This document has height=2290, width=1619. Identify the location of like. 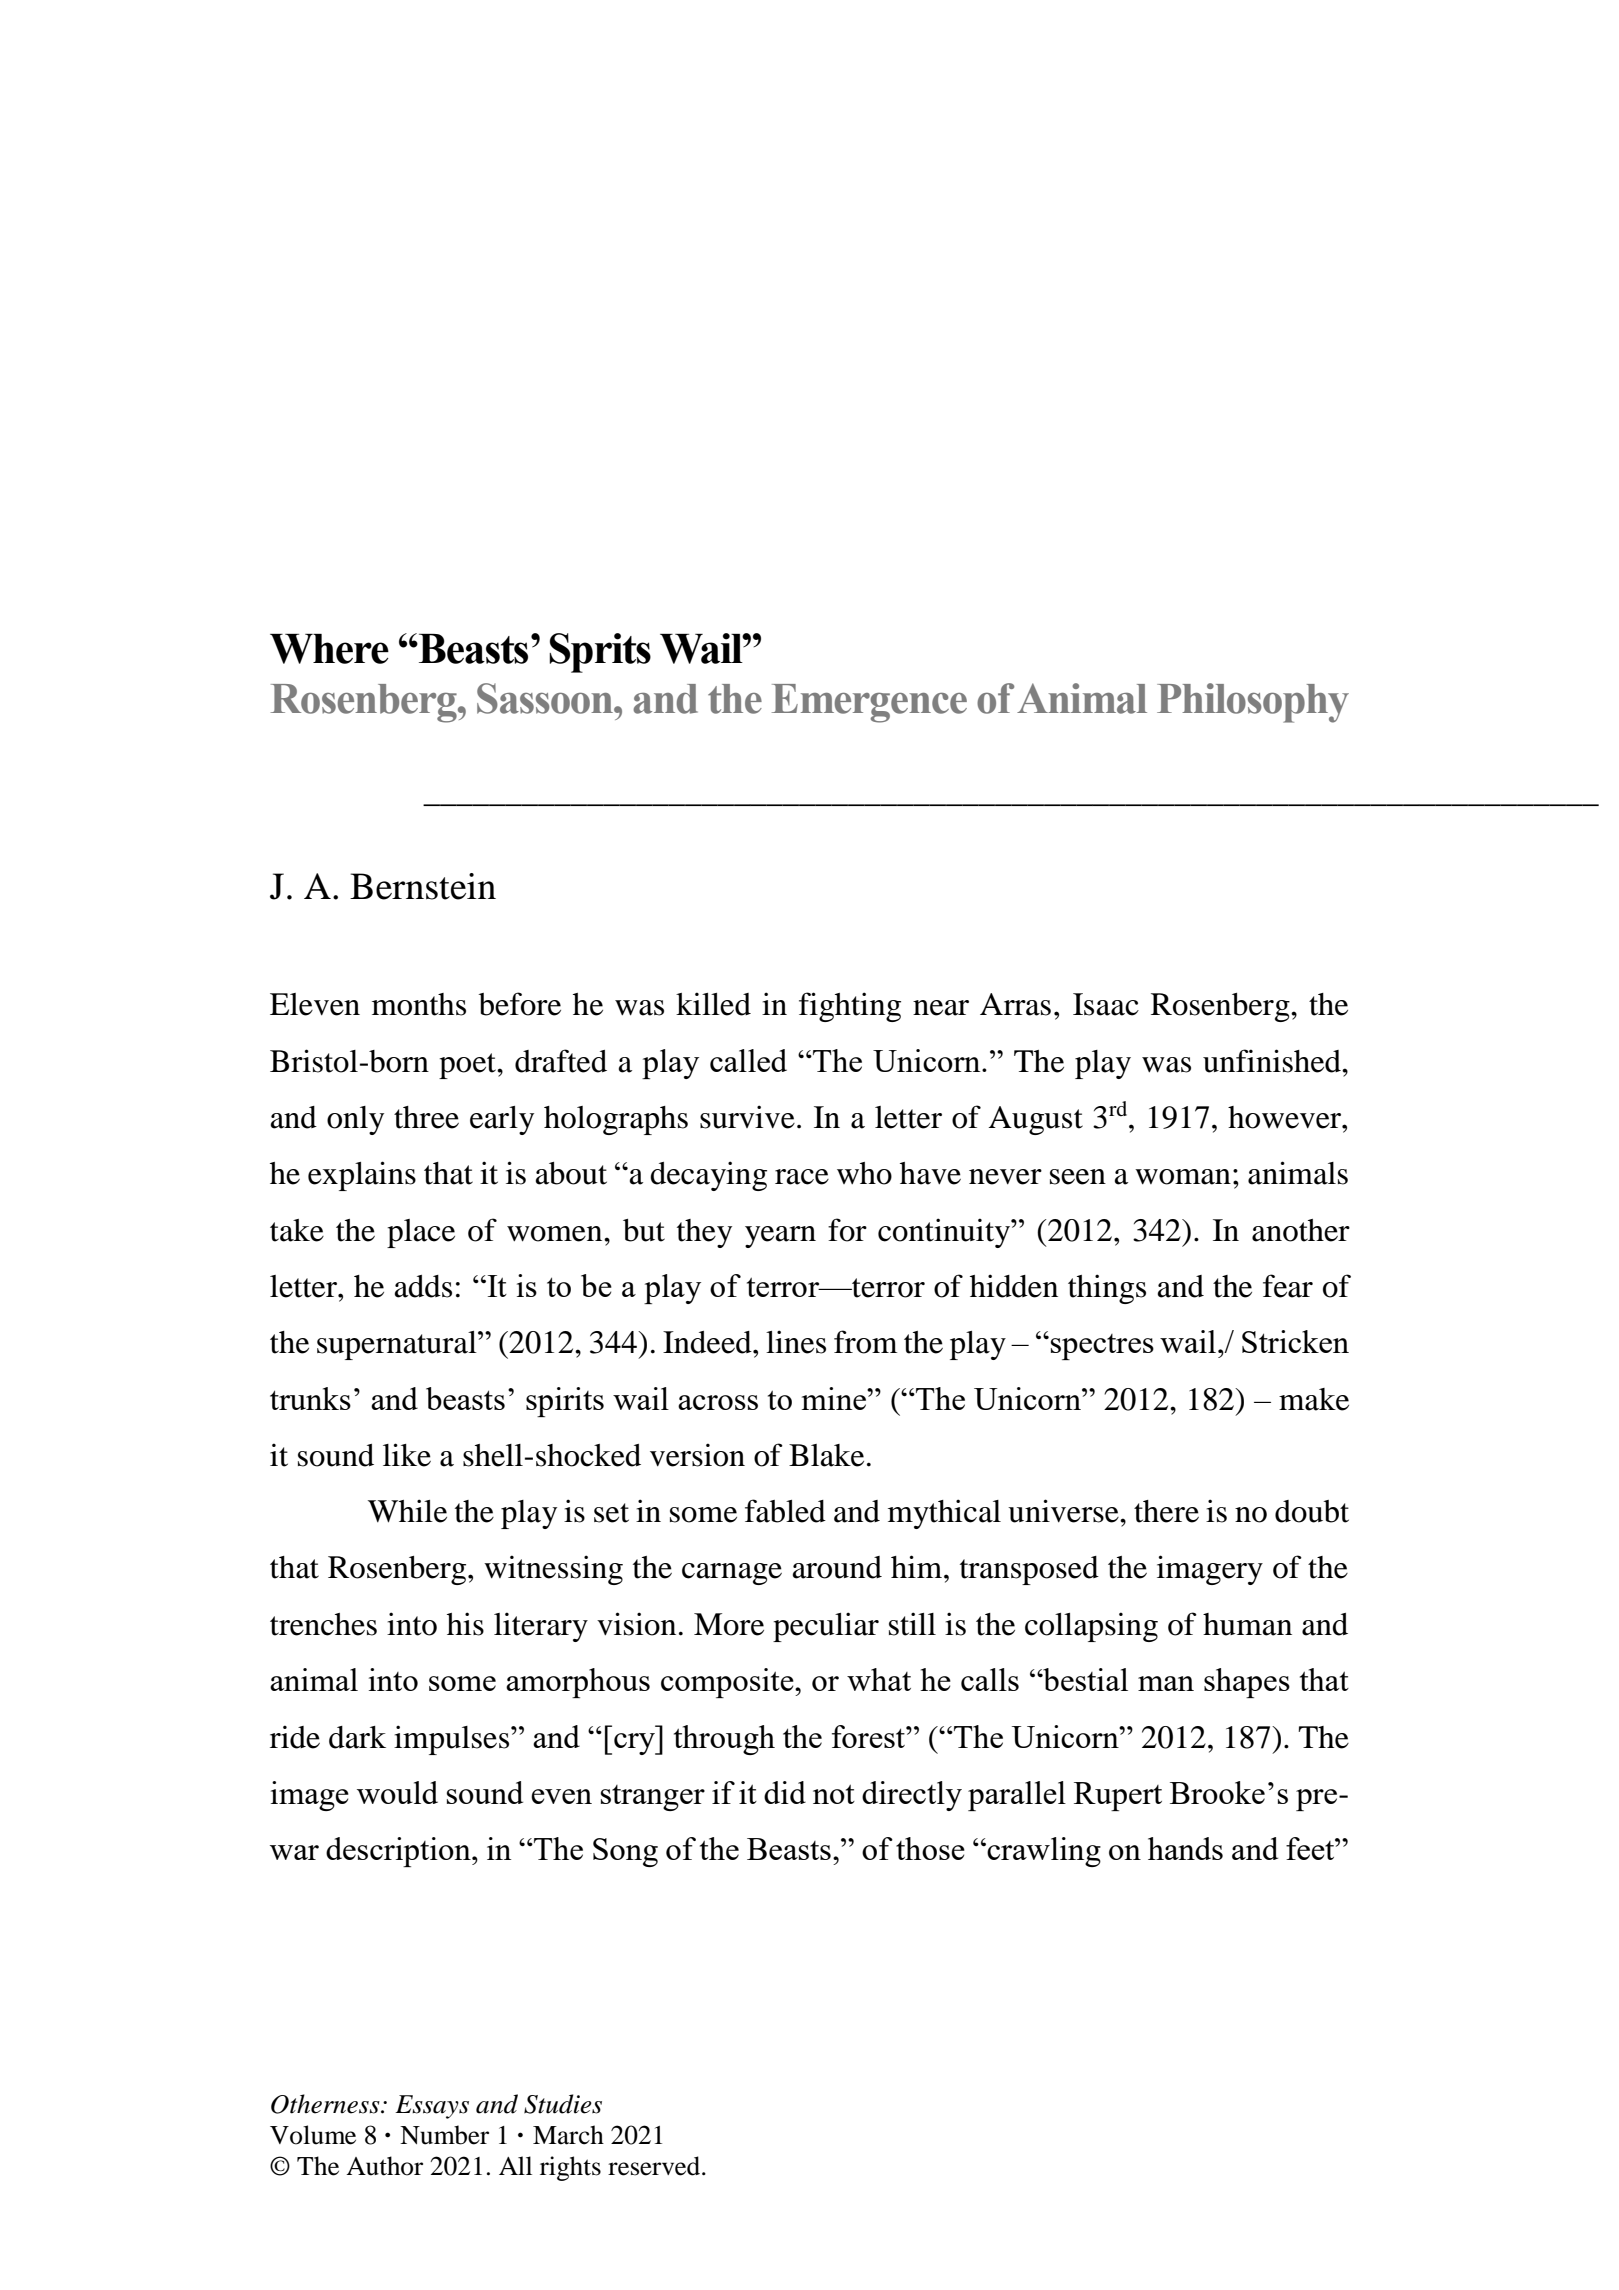
(407, 1455).
